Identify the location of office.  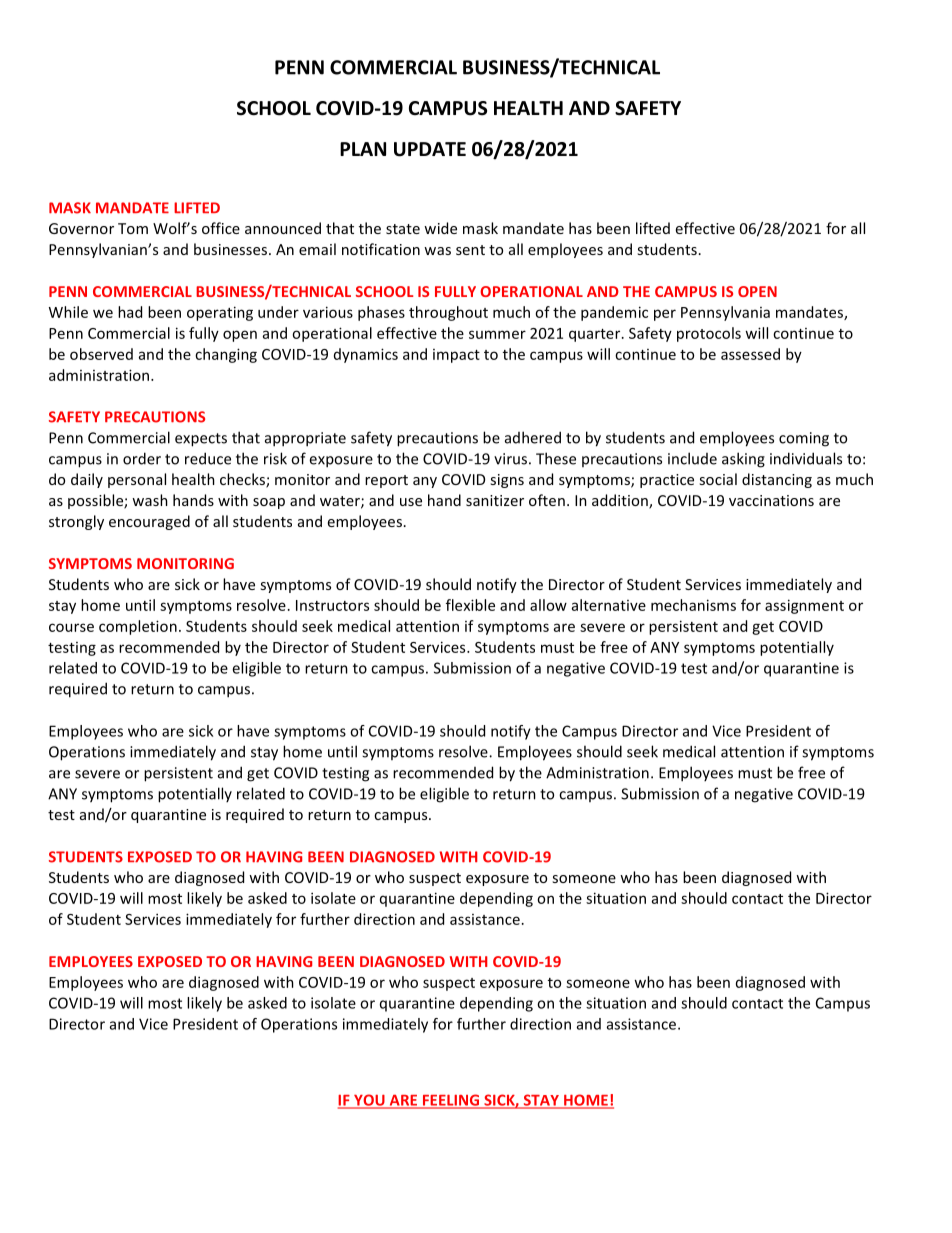
(221, 228).
